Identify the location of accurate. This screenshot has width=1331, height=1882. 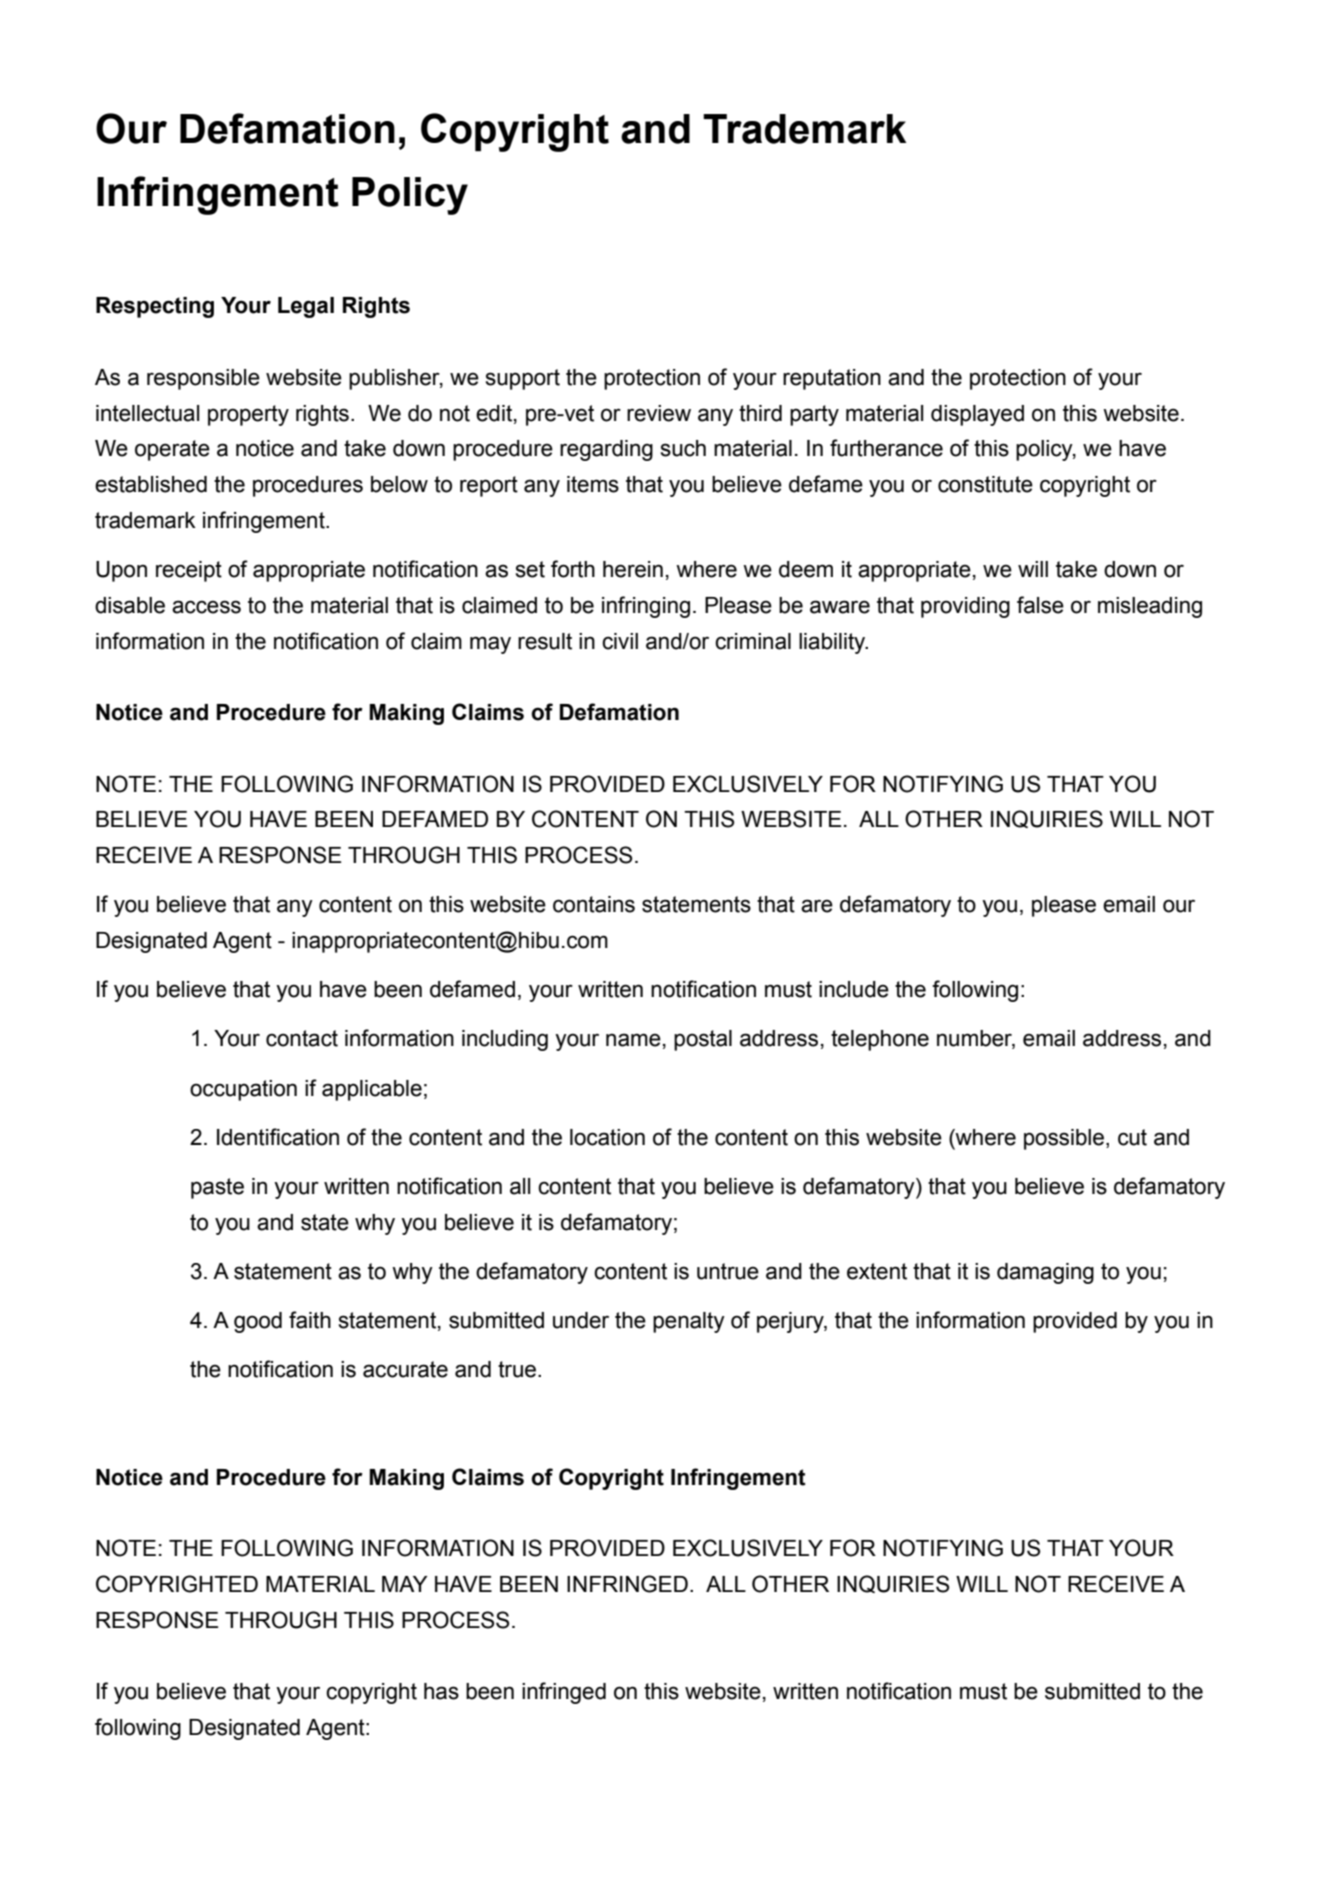
(405, 1369).
